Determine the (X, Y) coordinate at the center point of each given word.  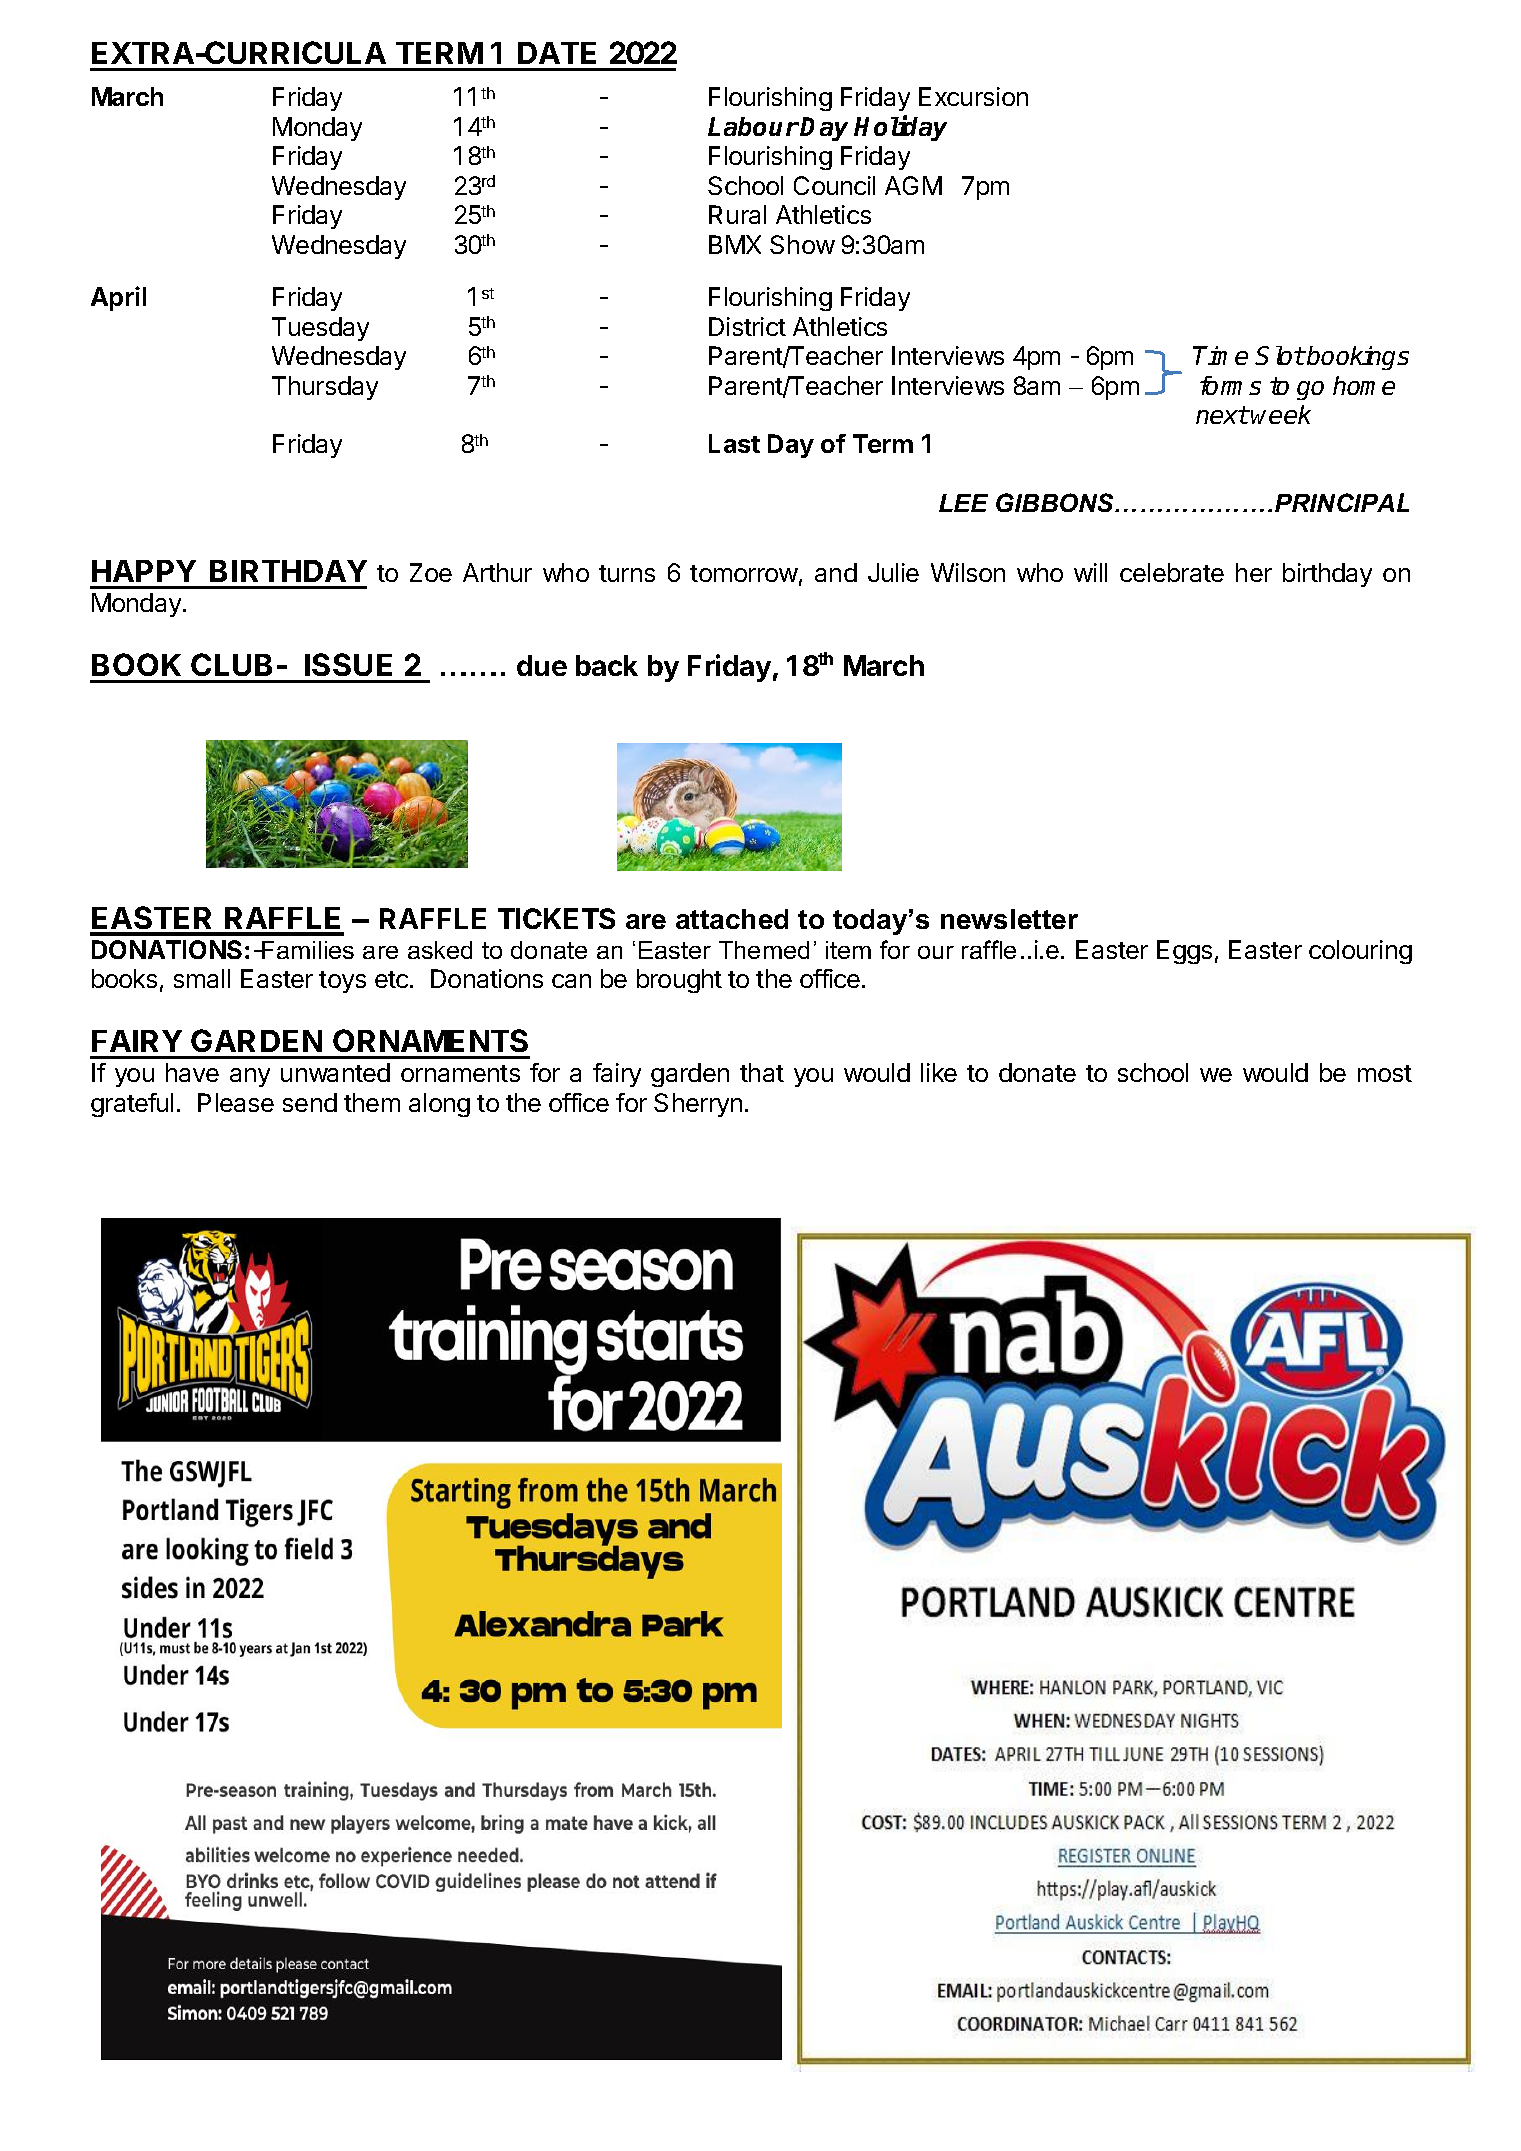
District (747, 326)
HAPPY (144, 571)
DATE (557, 53)
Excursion (973, 96)
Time (1220, 355)
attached (732, 919)
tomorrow (744, 573)
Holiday (900, 128)
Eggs (1184, 952)
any (250, 1077)
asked (440, 950)
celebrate (1172, 572)
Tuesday (320, 329)
